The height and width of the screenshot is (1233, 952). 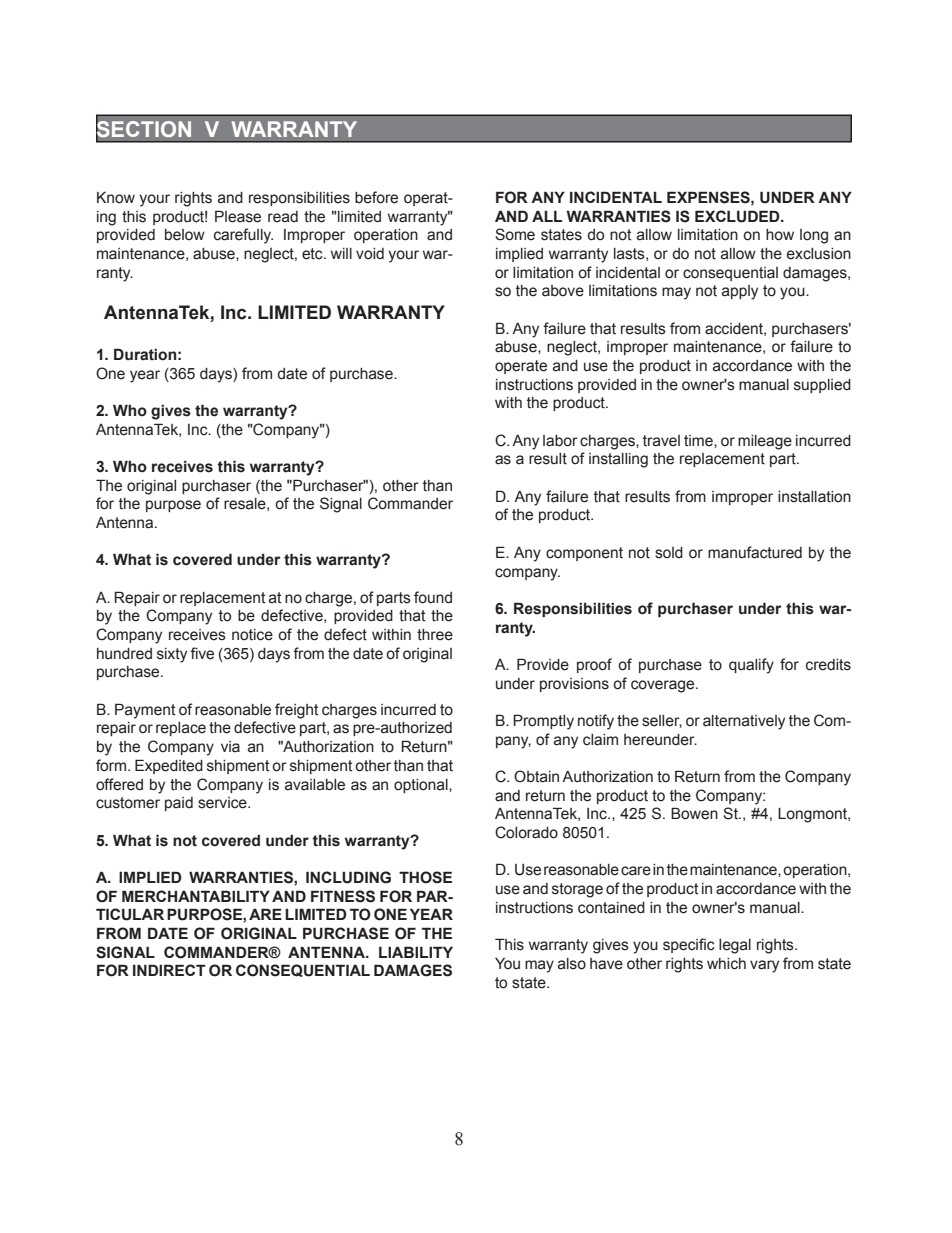 What do you see at coordinates (145, 711) in the screenshot?
I see `Payment` at bounding box center [145, 711].
